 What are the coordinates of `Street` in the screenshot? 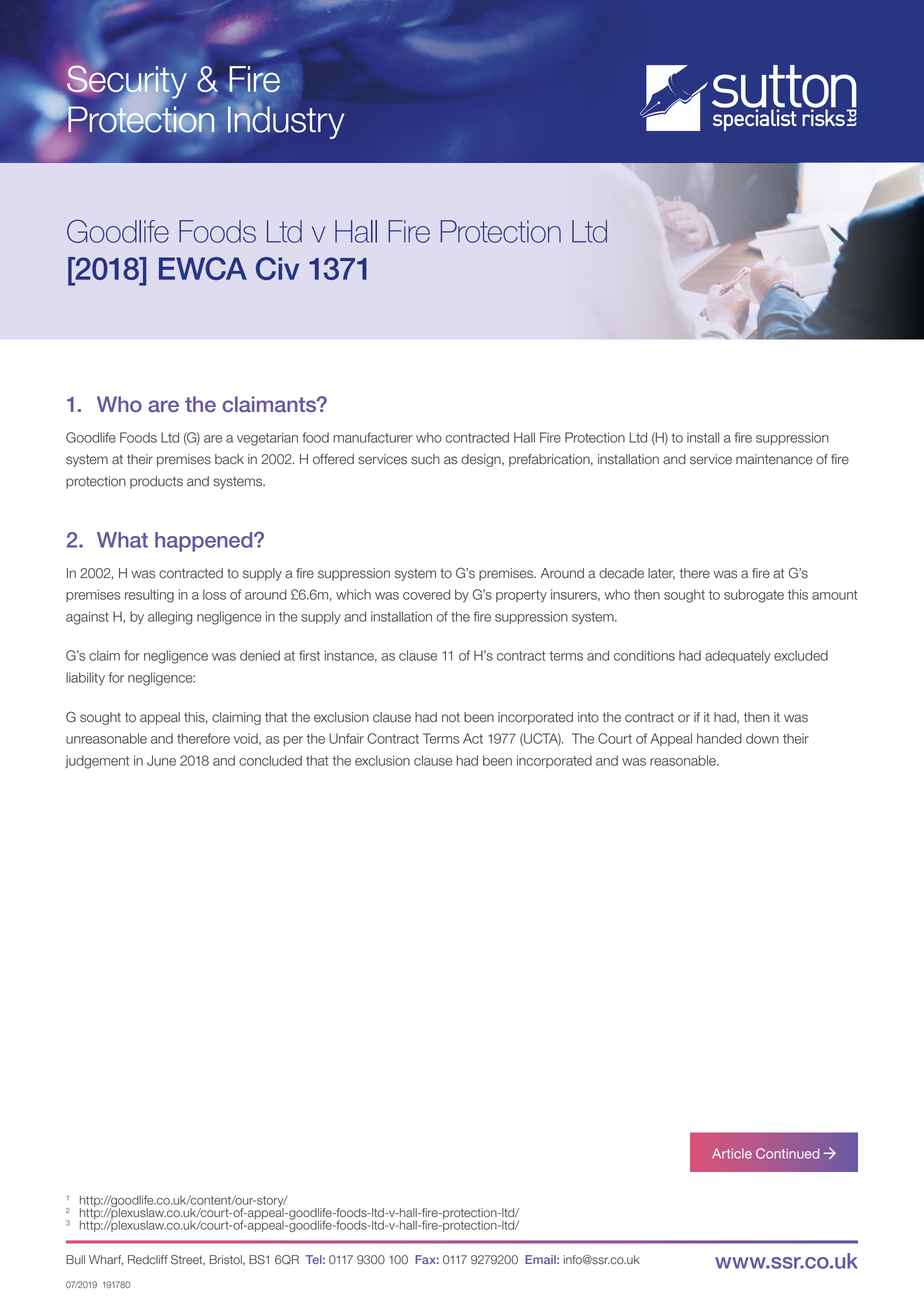 It's located at (188, 1260).
